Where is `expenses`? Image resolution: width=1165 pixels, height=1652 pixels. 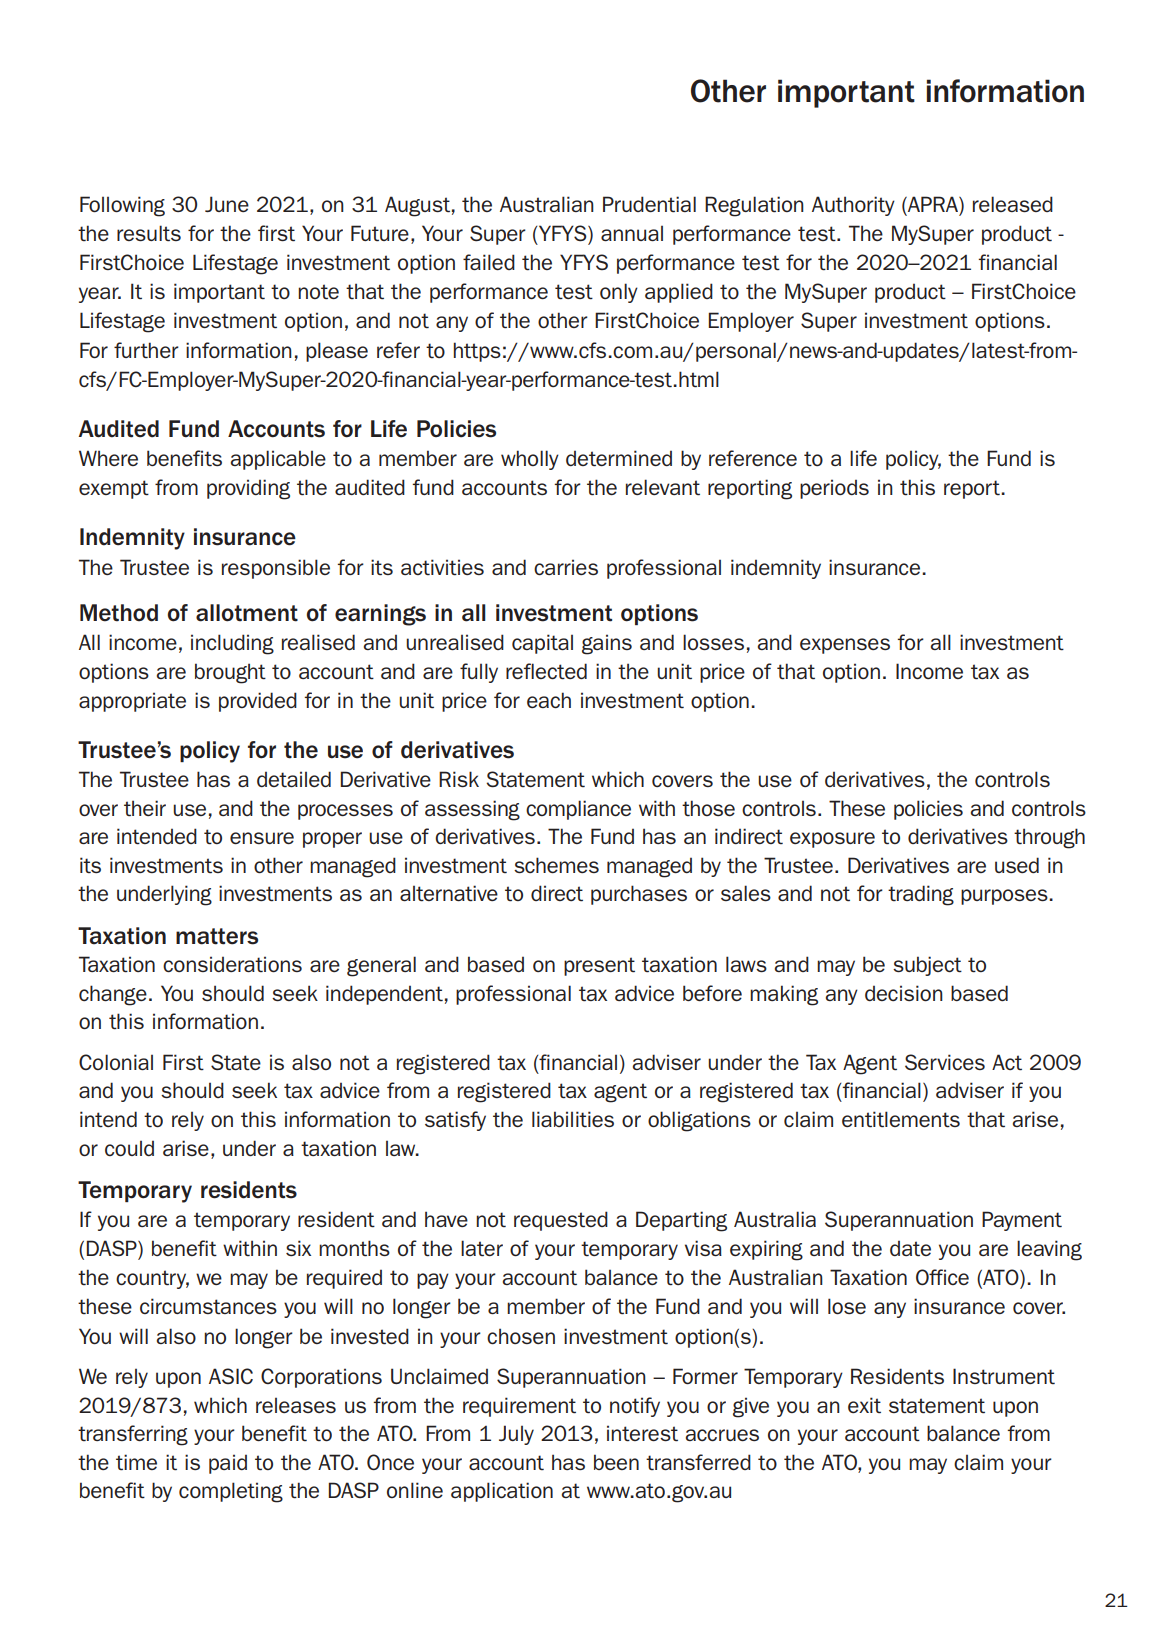
expenses is located at coordinates (845, 646).
